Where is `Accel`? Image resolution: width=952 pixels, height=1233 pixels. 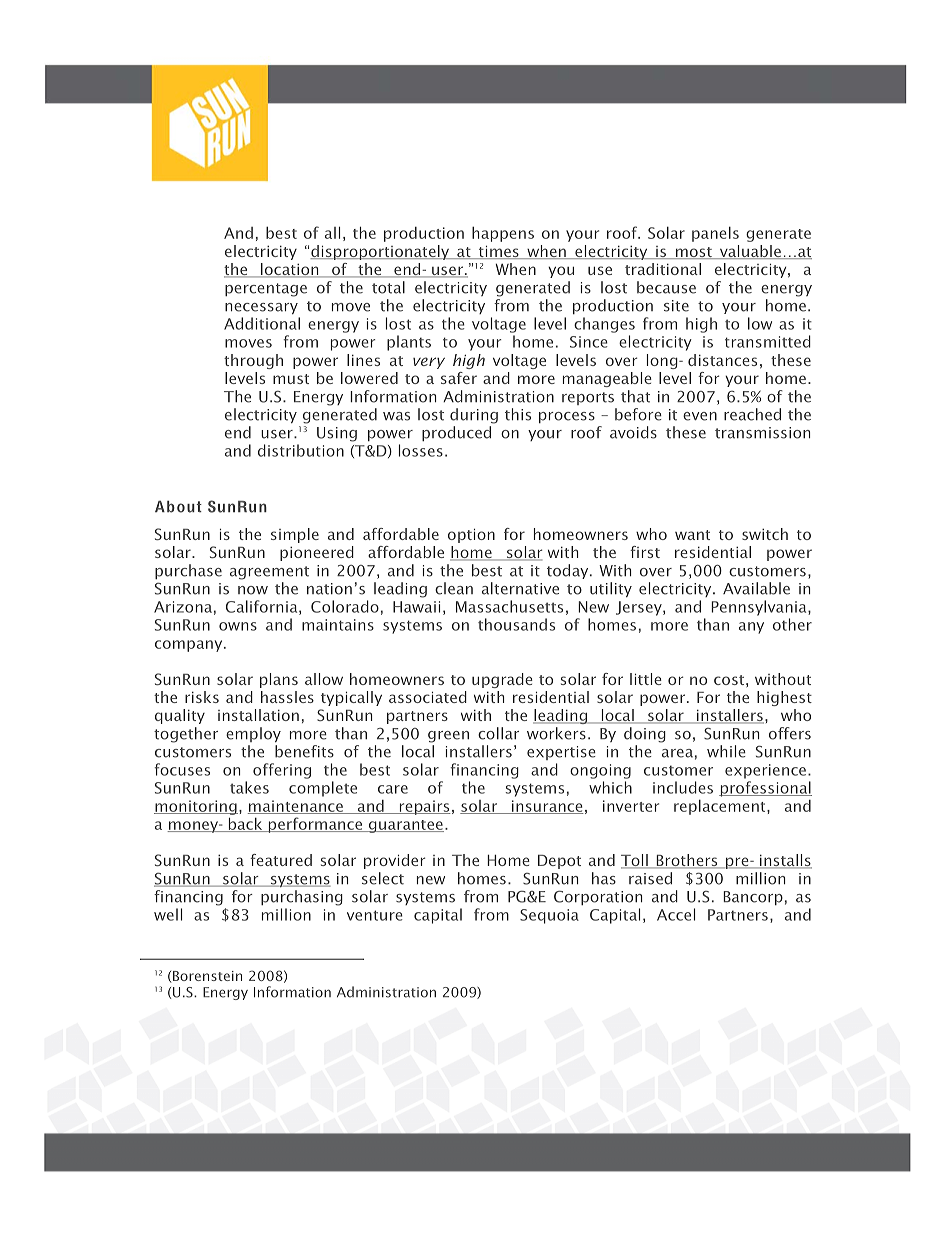 Accel is located at coordinates (676, 914).
